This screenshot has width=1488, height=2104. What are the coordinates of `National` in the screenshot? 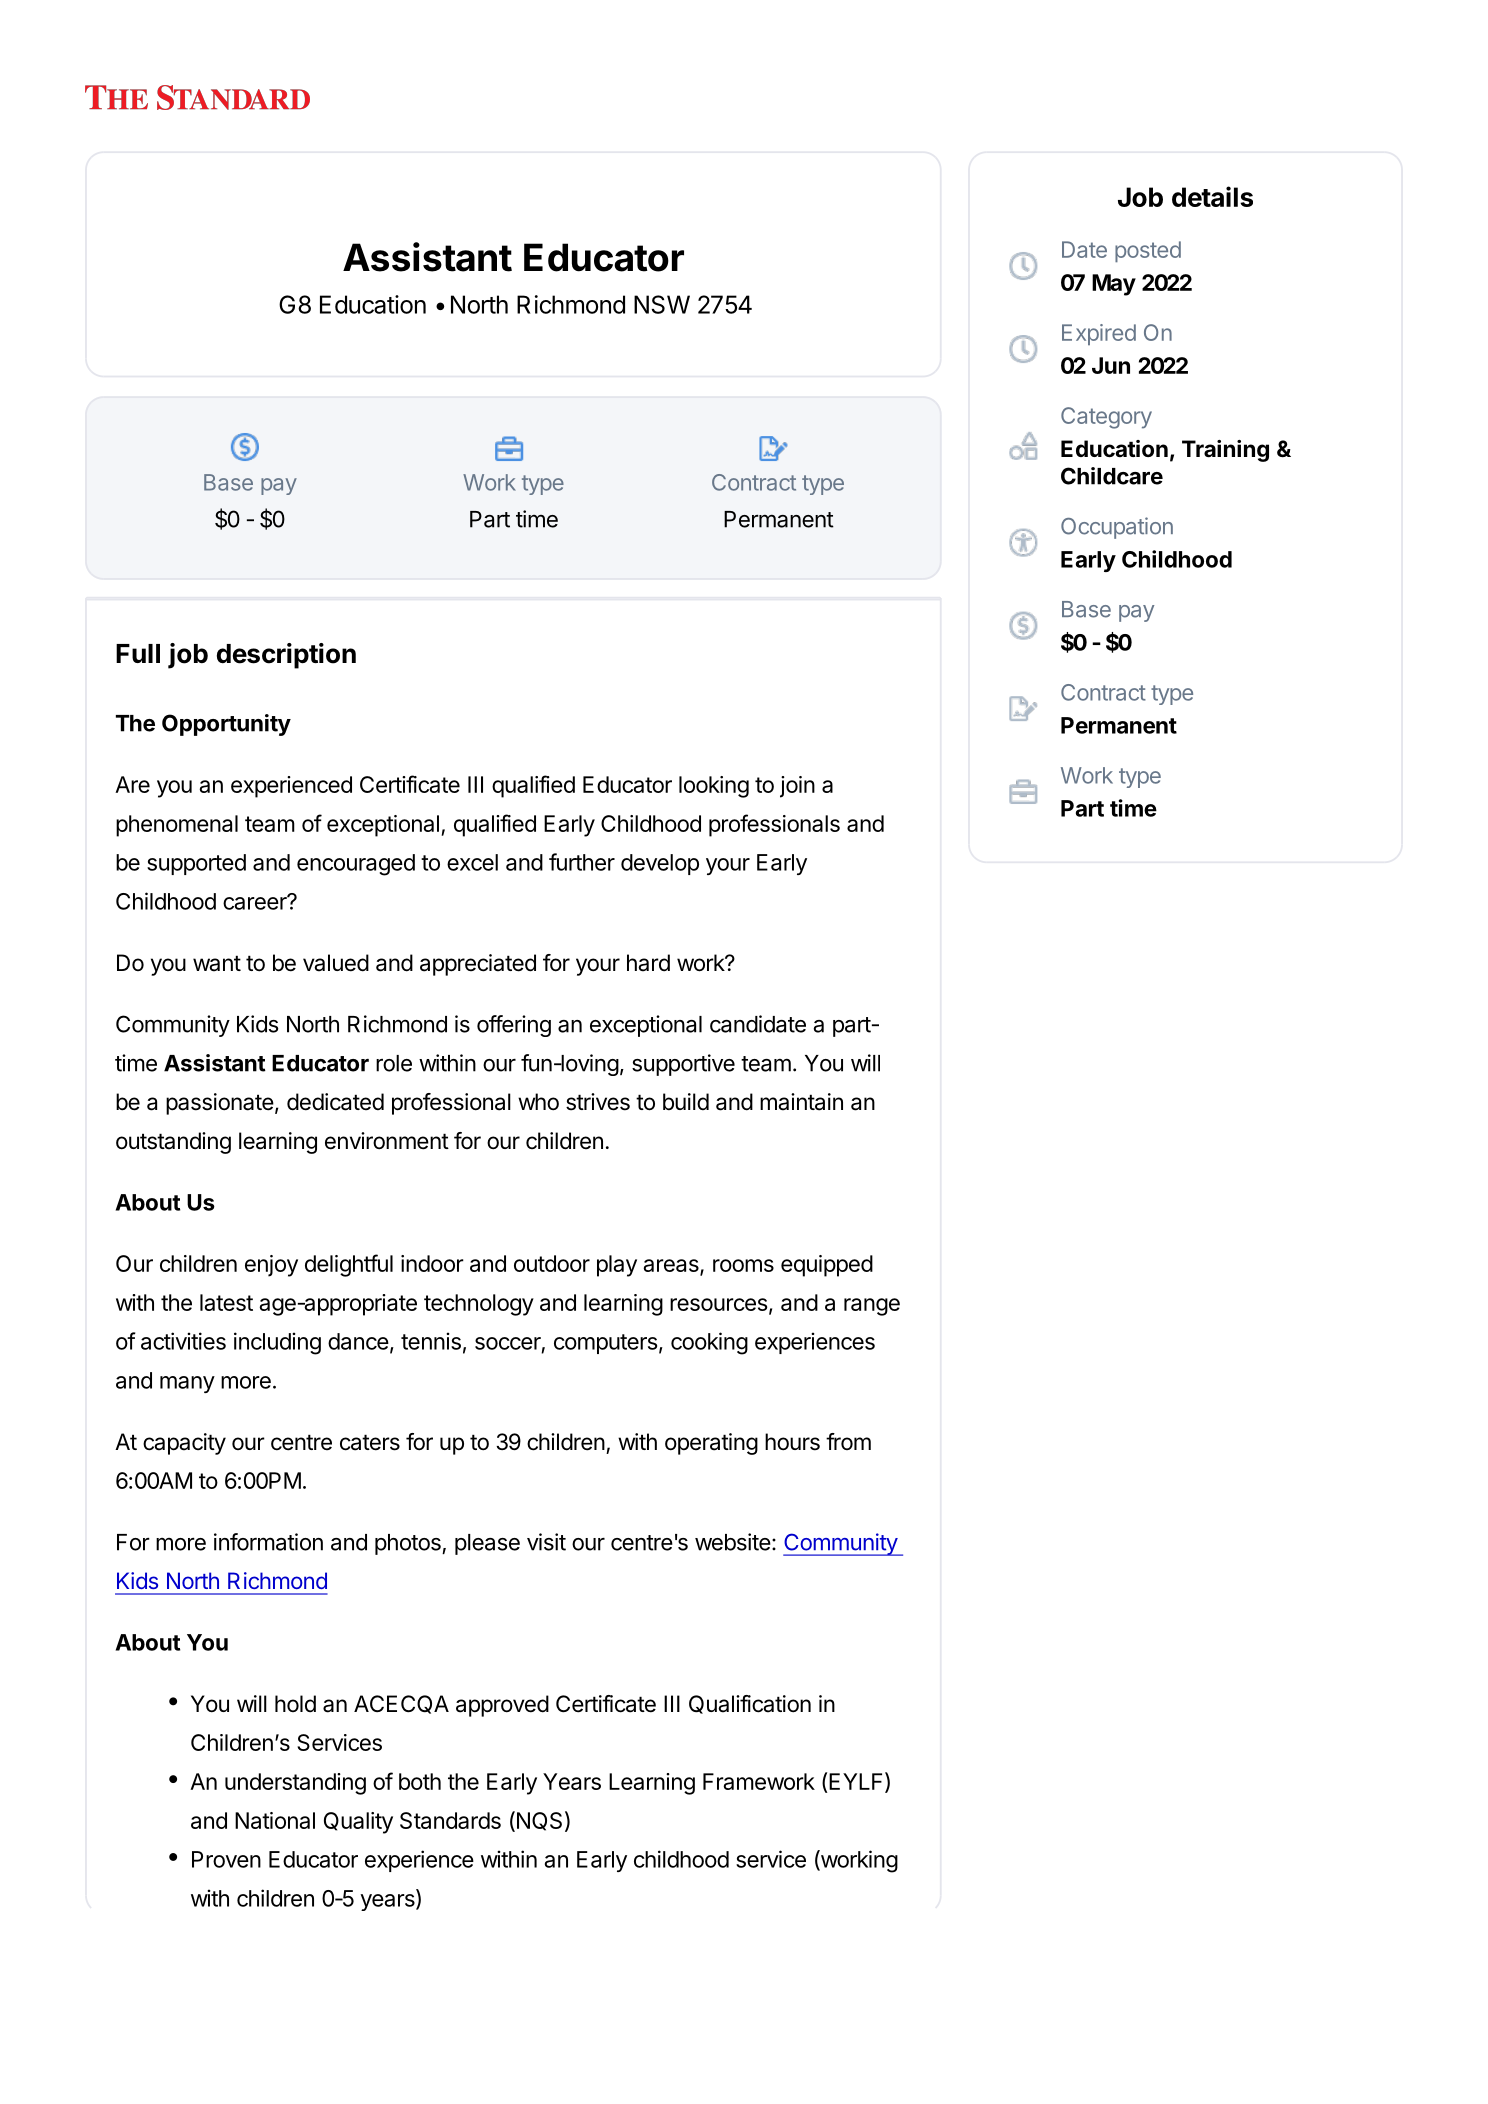 It's located at (275, 1820).
